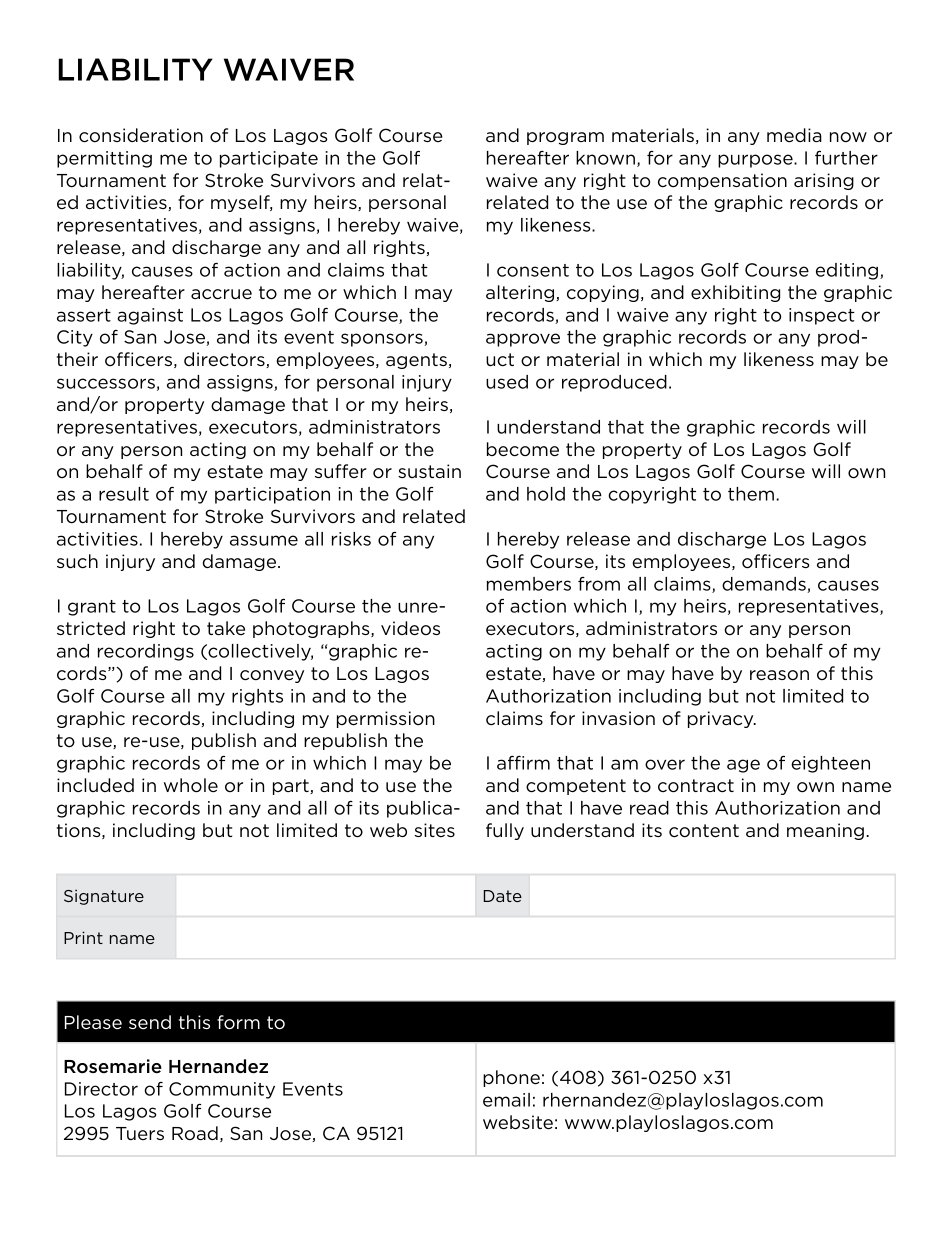 The image size is (952, 1233). I want to click on Date, so click(503, 896).
